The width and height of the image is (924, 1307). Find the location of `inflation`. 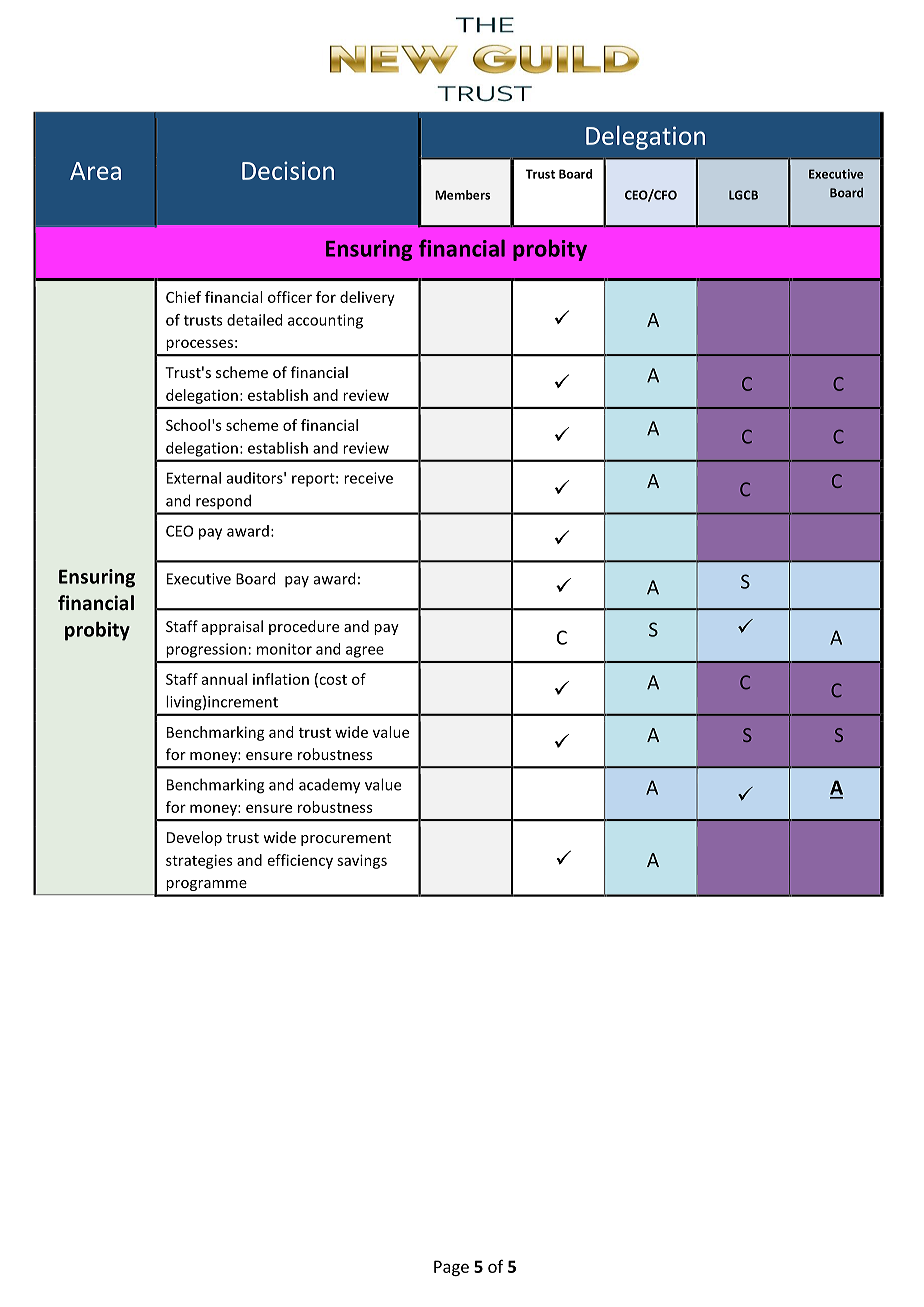

inflation is located at coordinates (281, 679).
